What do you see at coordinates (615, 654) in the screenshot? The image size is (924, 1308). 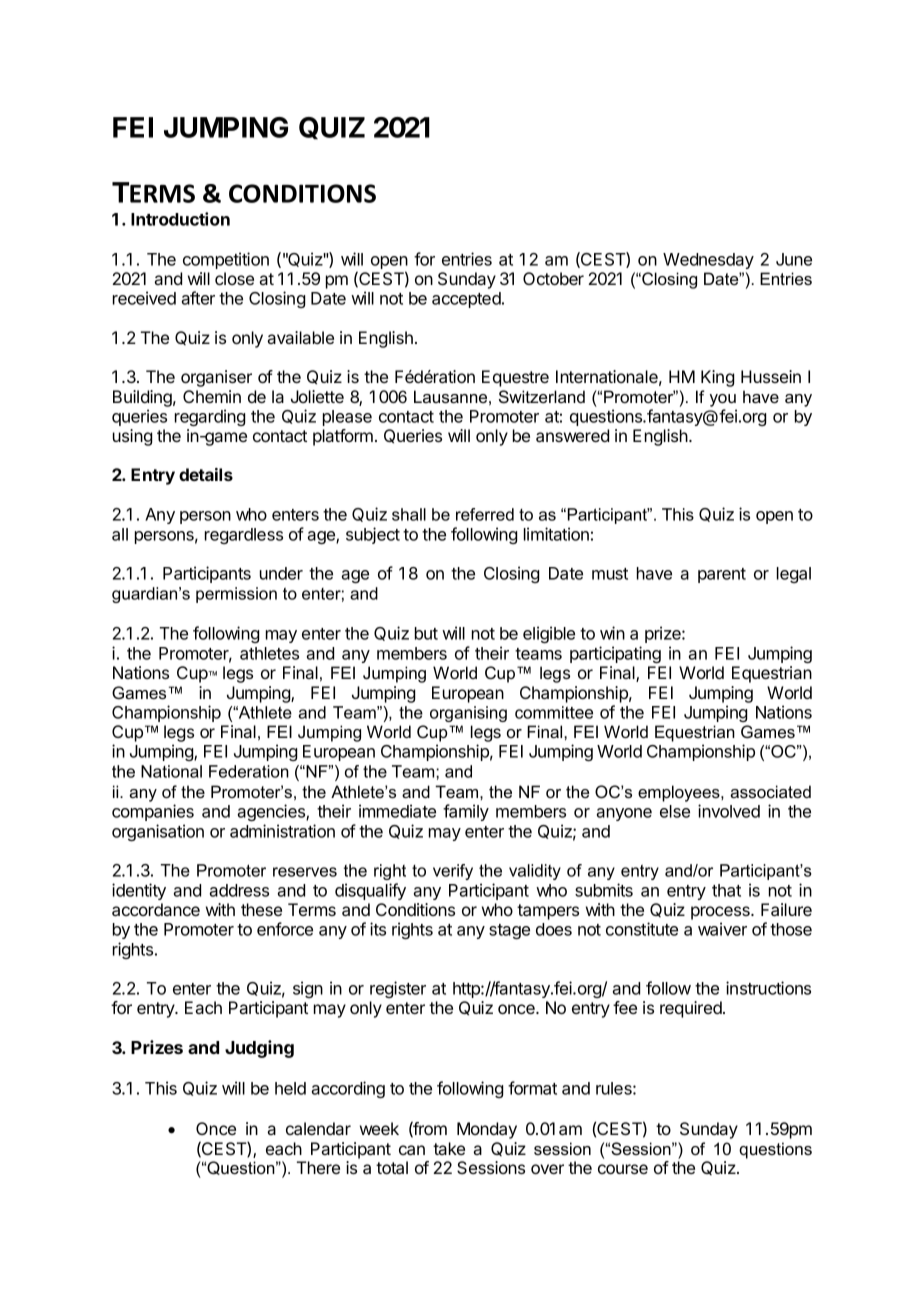 I see `participating` at bounding box center [615, 654].
